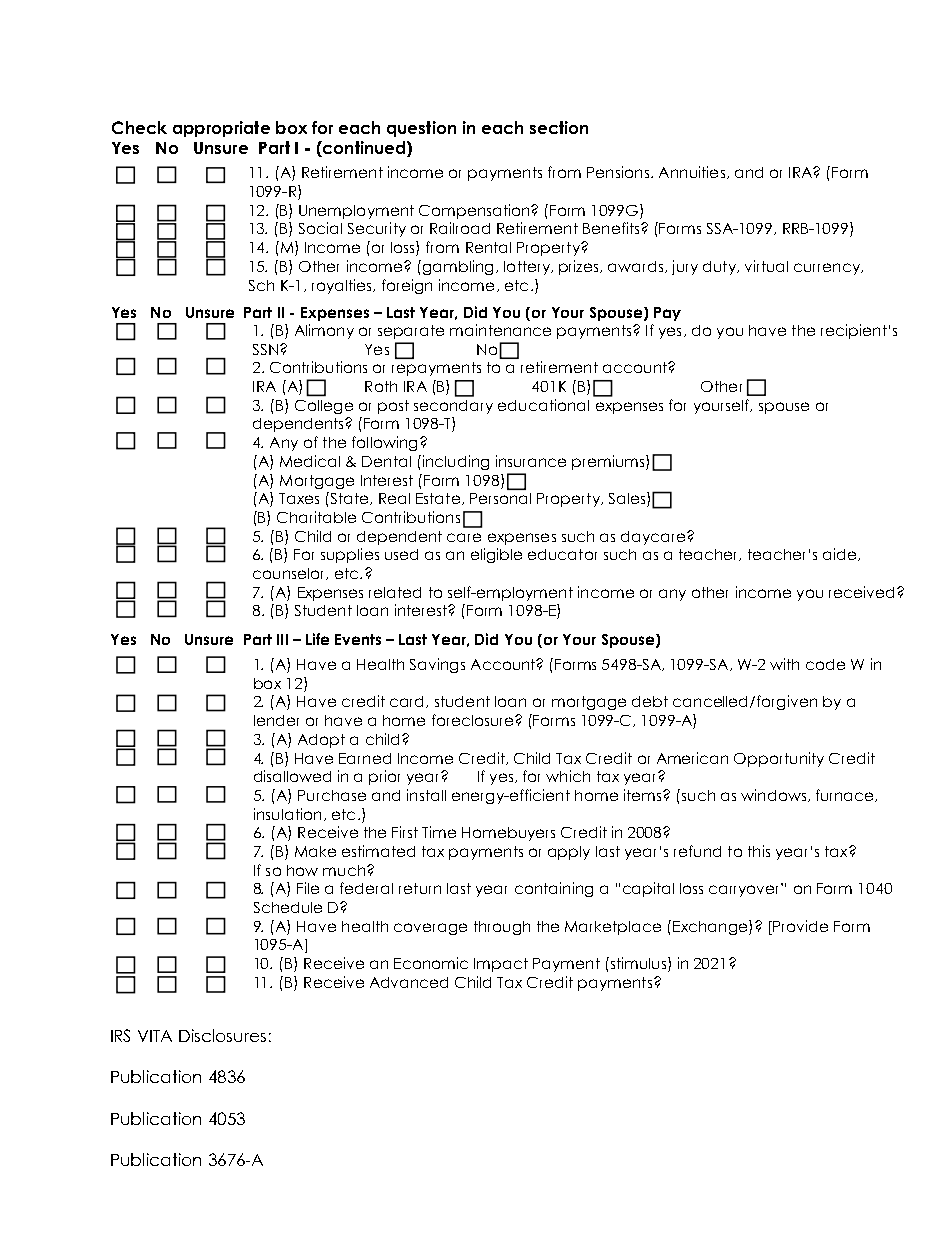 Image resolution: width=952 pixels, height=1233 pixels. What do you see at coordinates (222, 1035) in the document?
I see `Disclosures` at bounding box center [222, 1035].
